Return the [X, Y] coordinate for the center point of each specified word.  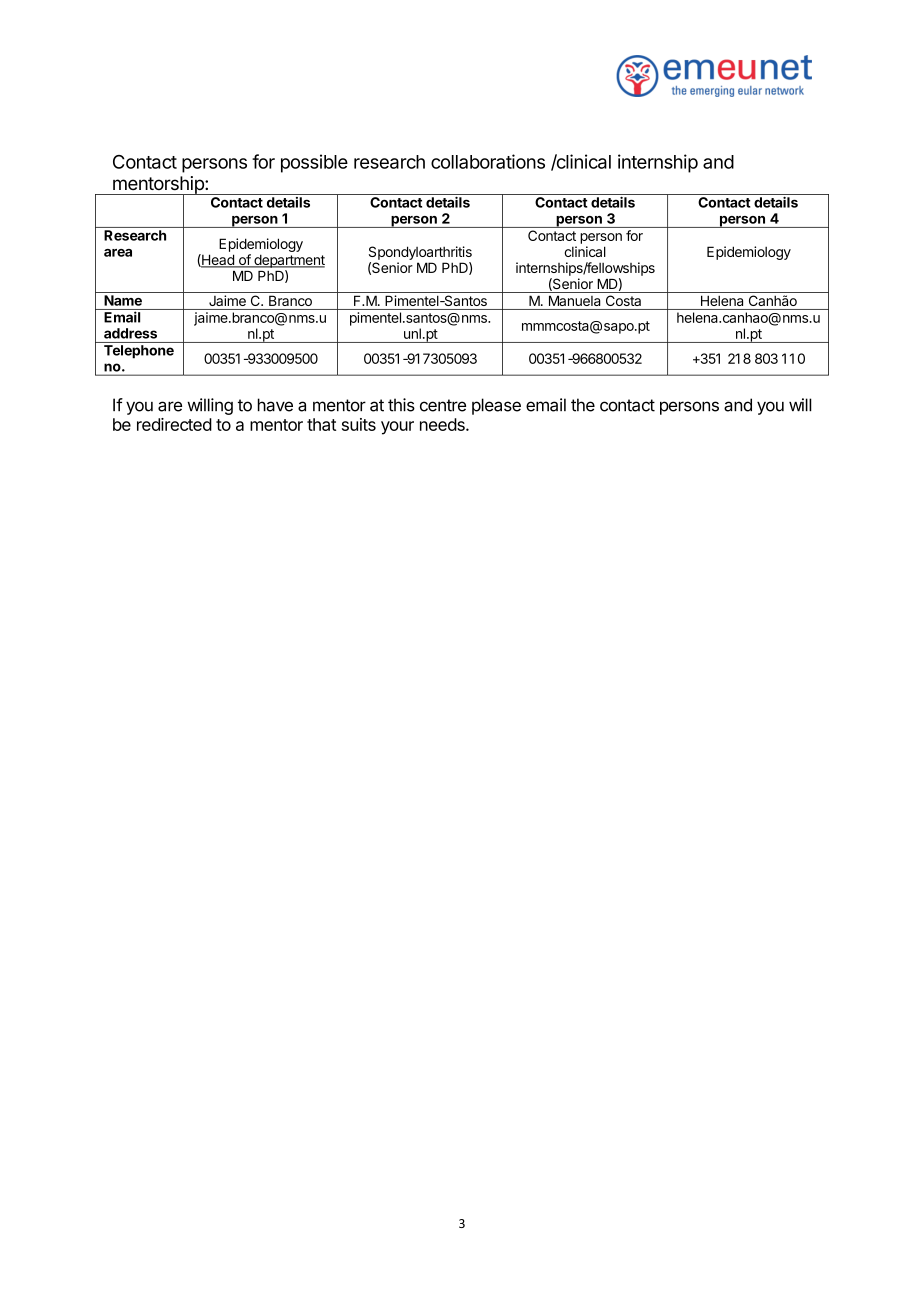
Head [218, 261]
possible [314, 163]
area [118, 253]
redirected [174, 424]
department [288, 261]
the [583, 405]
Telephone [139, 352]
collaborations [488, 161]
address [130, 333]
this [401, 405]
